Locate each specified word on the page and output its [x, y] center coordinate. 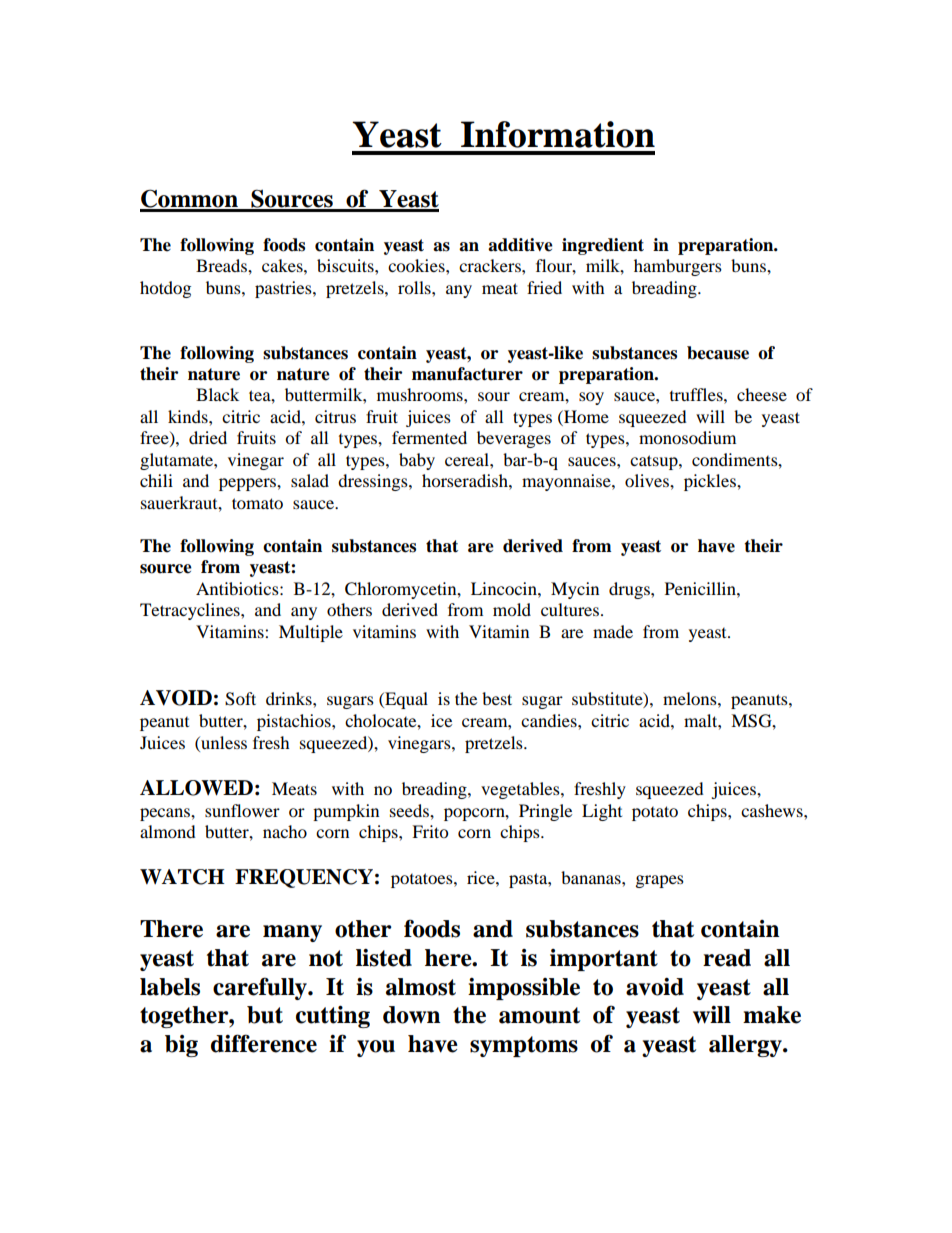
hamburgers [678, 267]
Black [217, 394]
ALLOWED [196, 788]
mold [512, 609]
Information [558, 134]
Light [602, 812]
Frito [430, 831]
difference [264, 1043]
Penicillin [701, 588]
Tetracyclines [191, 611]
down [411, 1015]
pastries [284, 289]
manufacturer [467, 374]
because [718, 353]
